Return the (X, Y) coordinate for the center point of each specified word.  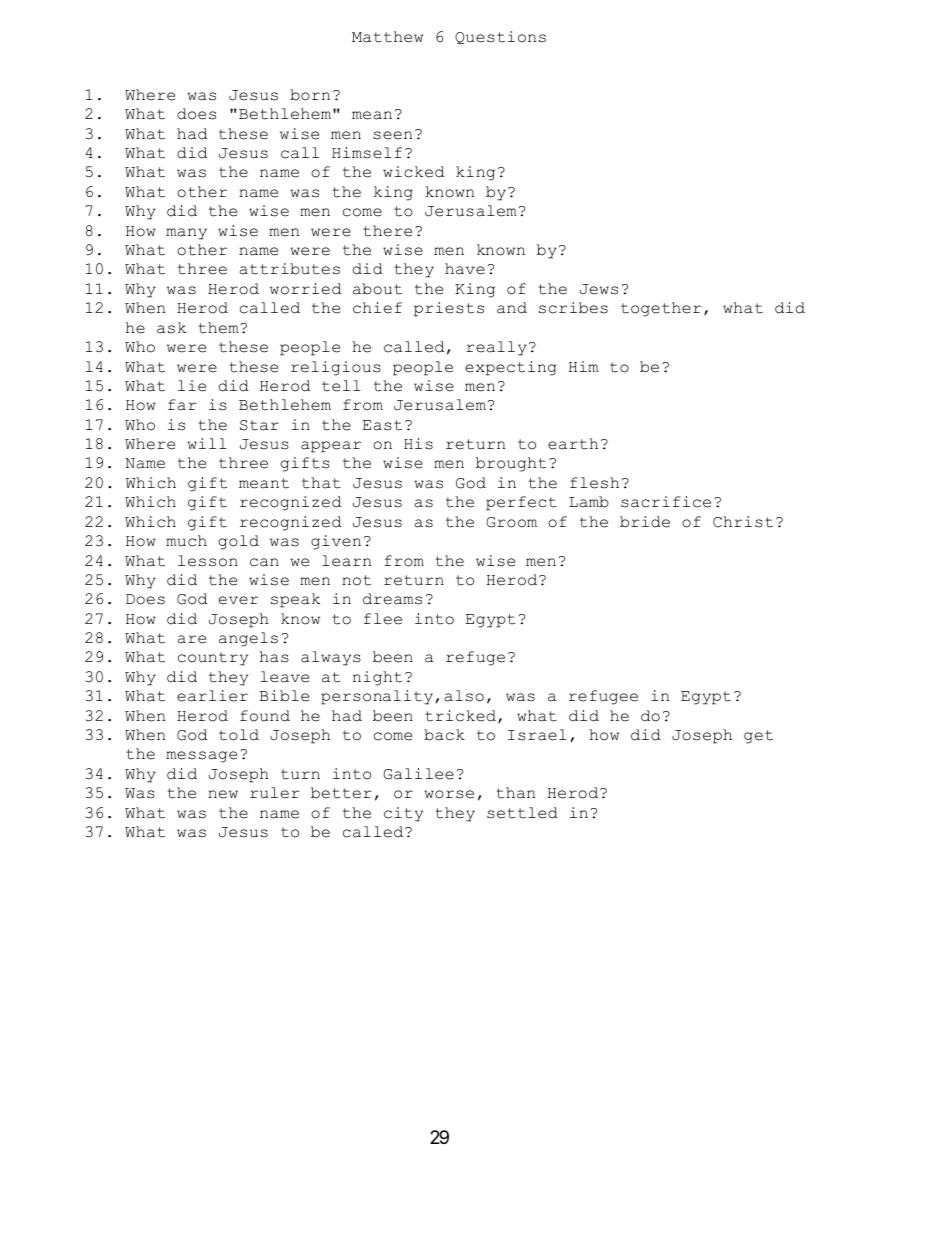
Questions (500, 37)
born (310, 95)
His (418, 444)
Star (259, 425)
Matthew (387, 37)
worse (449, 794)
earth (573, 444)
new (223, 794)
